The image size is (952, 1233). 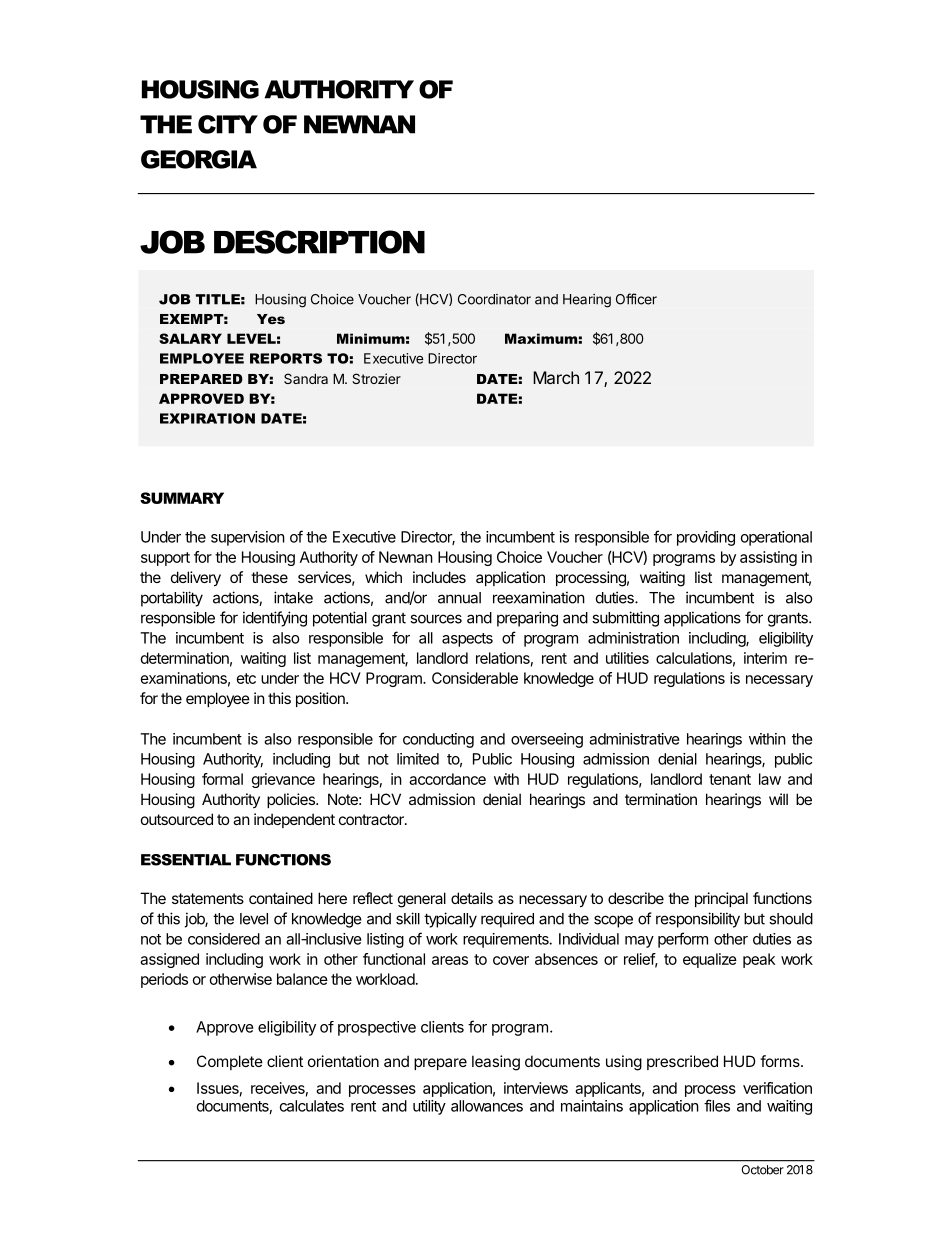 What do you see at coordinates (556, 377) in the screenshot?
I see `March` at bounding box center [556, 377].
